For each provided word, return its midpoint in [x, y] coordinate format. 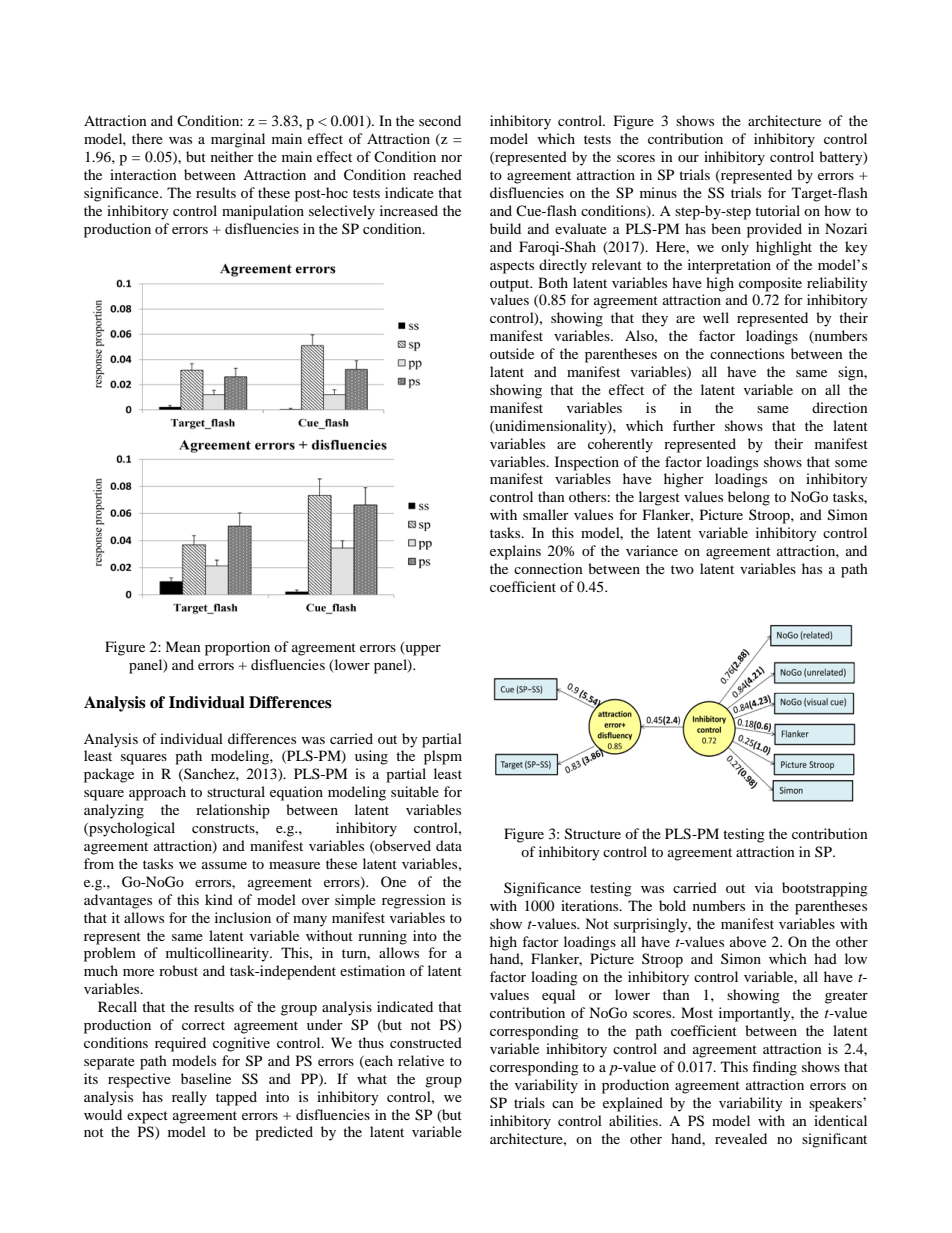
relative [421, 1060]
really [189, 1098]
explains [515, 552]
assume [224, 865]
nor [451, 158]
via [764, 887]
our [688, 158]
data [449, 845]
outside [512, 353]
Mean [183, 646]
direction [840, 407]
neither [232, 156]
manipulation [263, 212]
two [682, 569]
